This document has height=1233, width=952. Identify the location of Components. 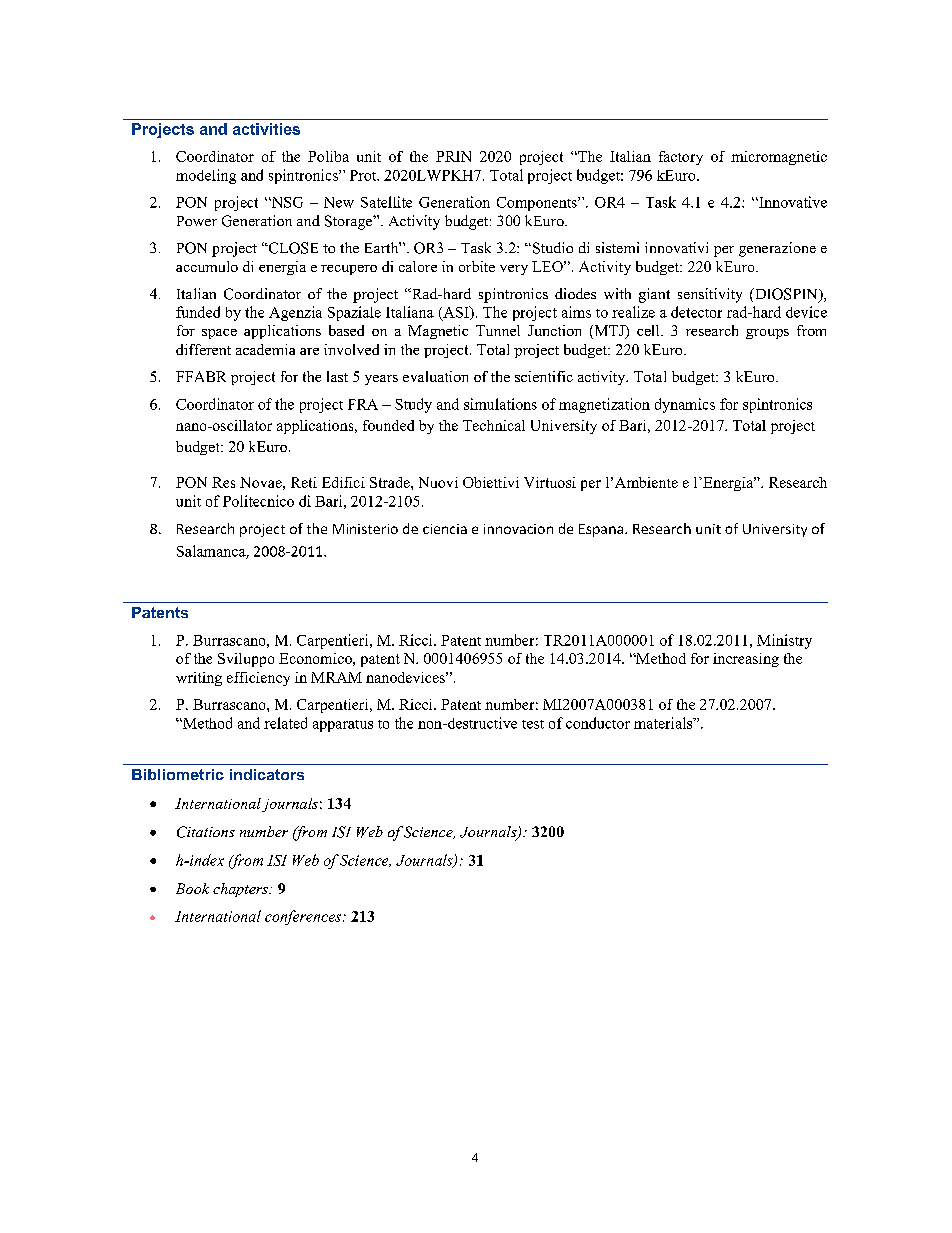
(538, 204).
